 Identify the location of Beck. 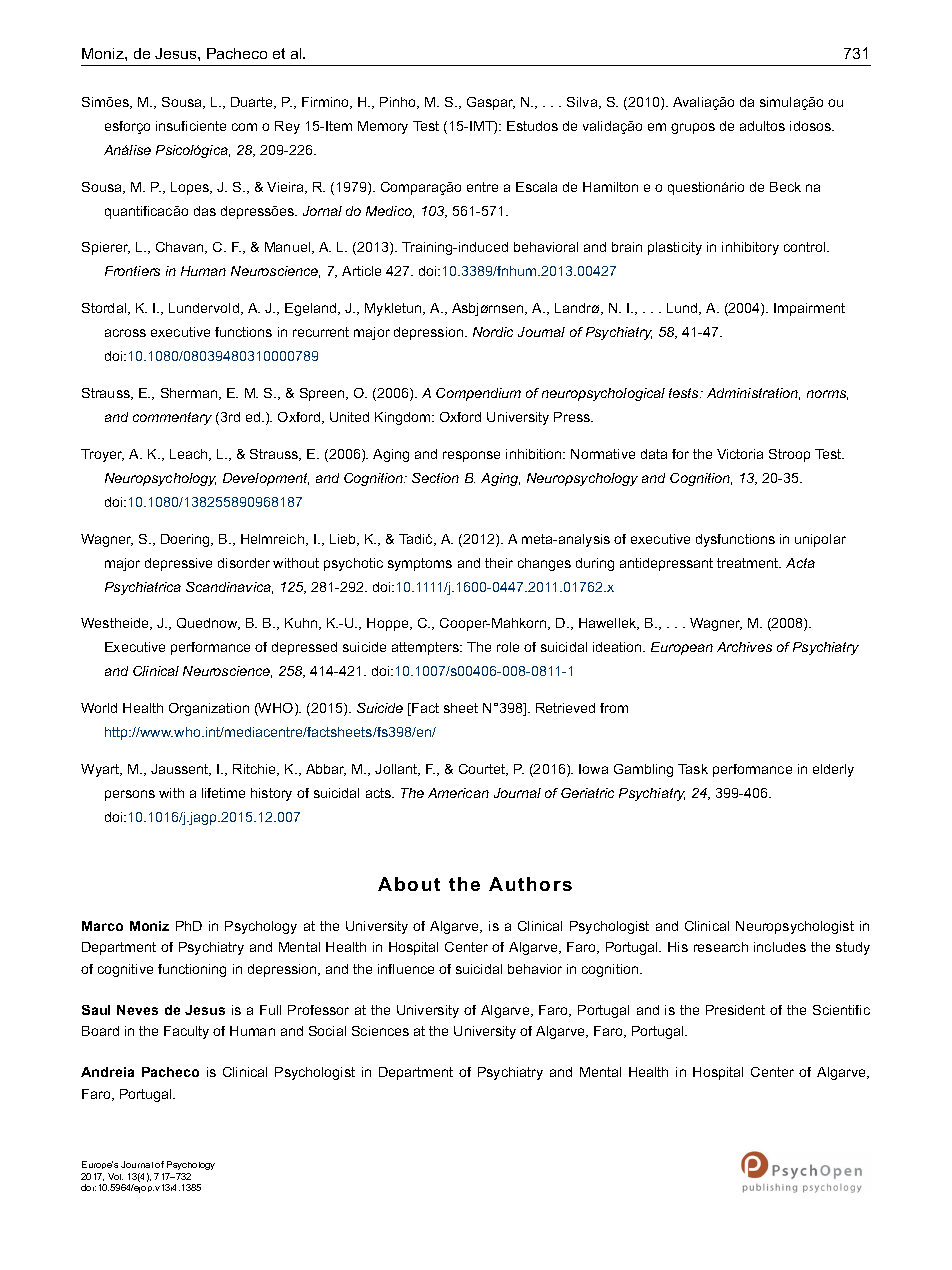
(785, 187).
